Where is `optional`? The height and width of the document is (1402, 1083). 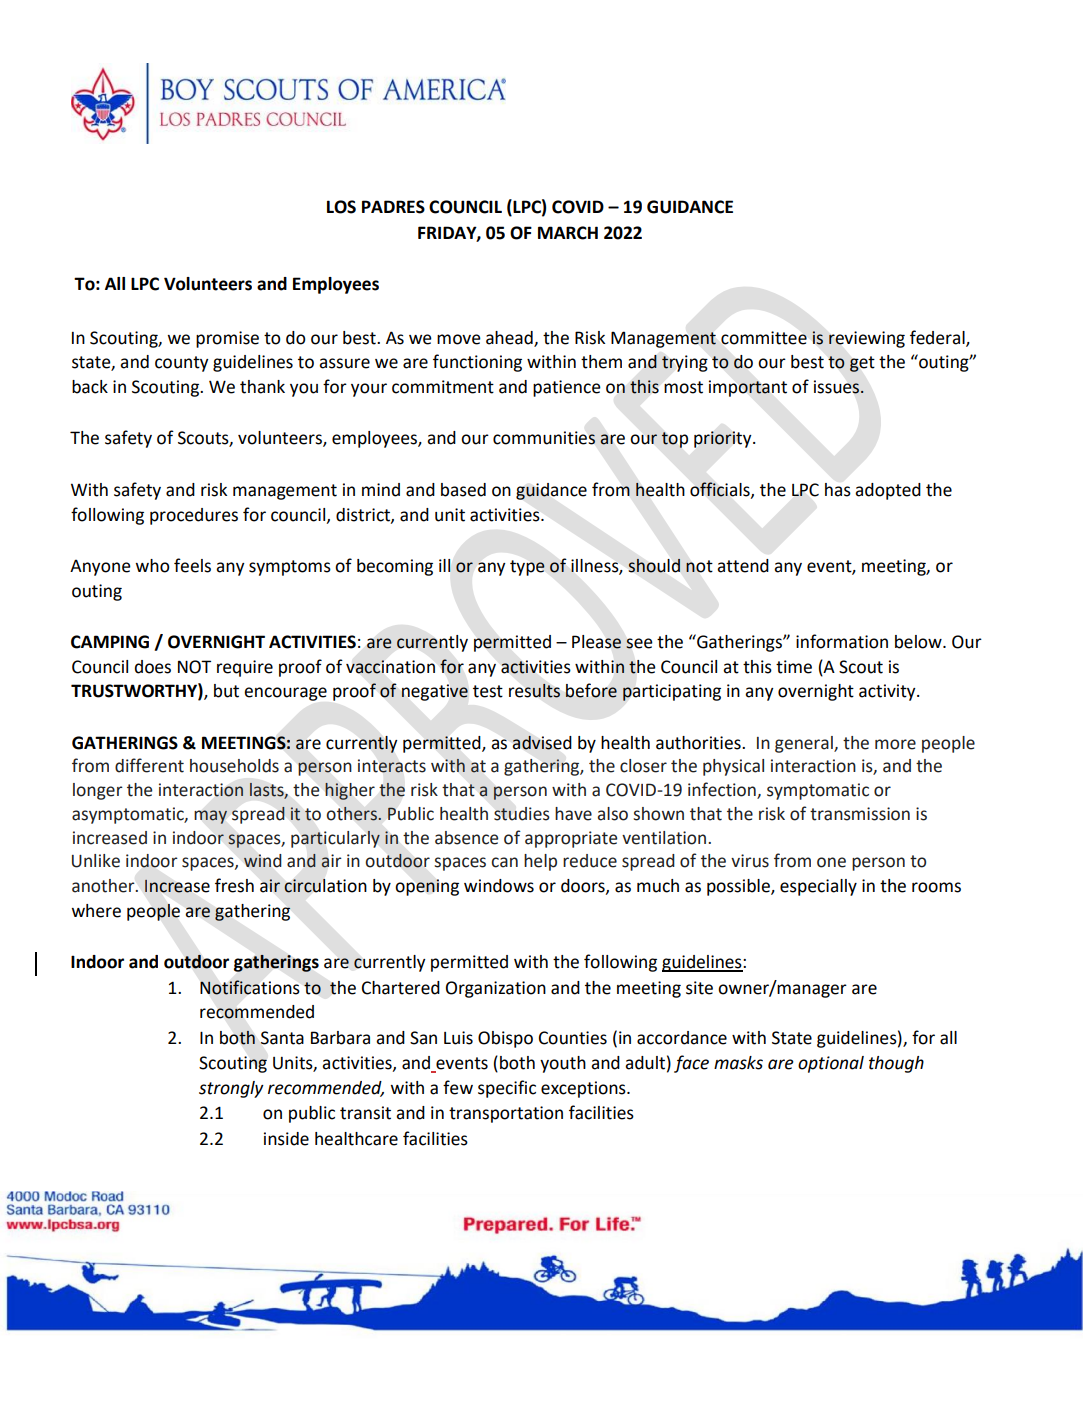 optional is located at coordinates (831, 1064).
